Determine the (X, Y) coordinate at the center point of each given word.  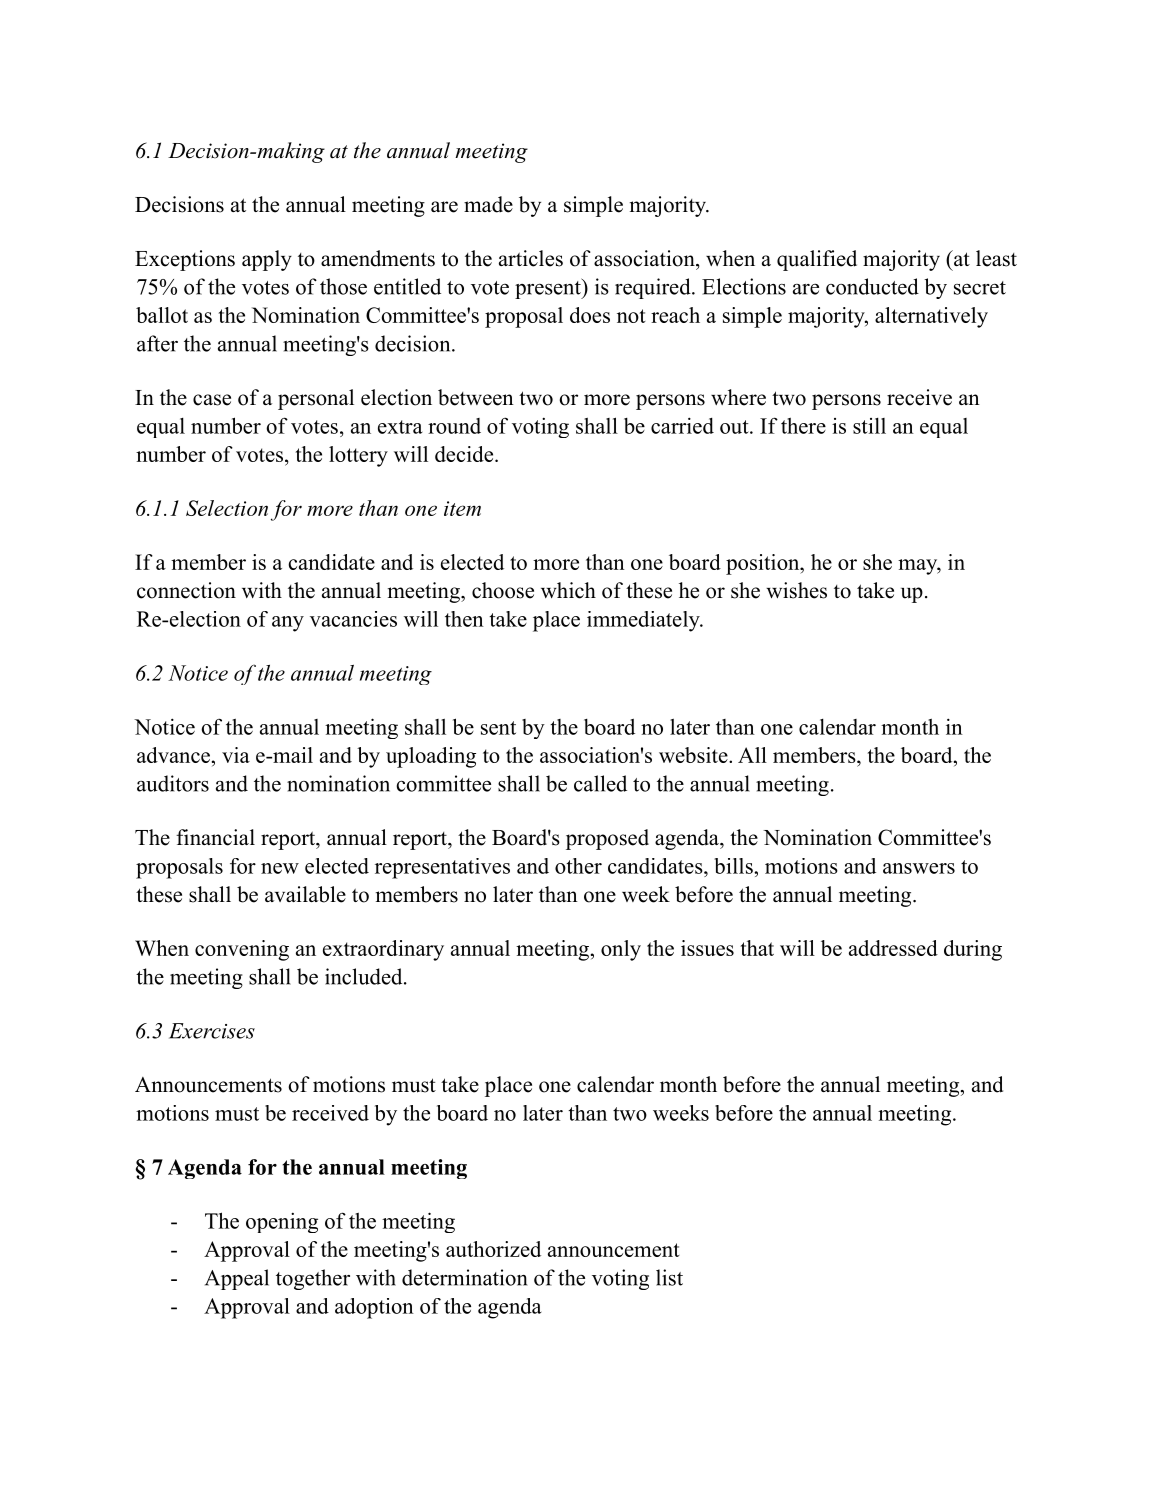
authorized (493, 1249)
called (600, 783)
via (236, 755)
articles (531, 258)
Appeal (237, 1279)
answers (919, 868)
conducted (872, 286)
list (669, 1277)
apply (267, 260)
